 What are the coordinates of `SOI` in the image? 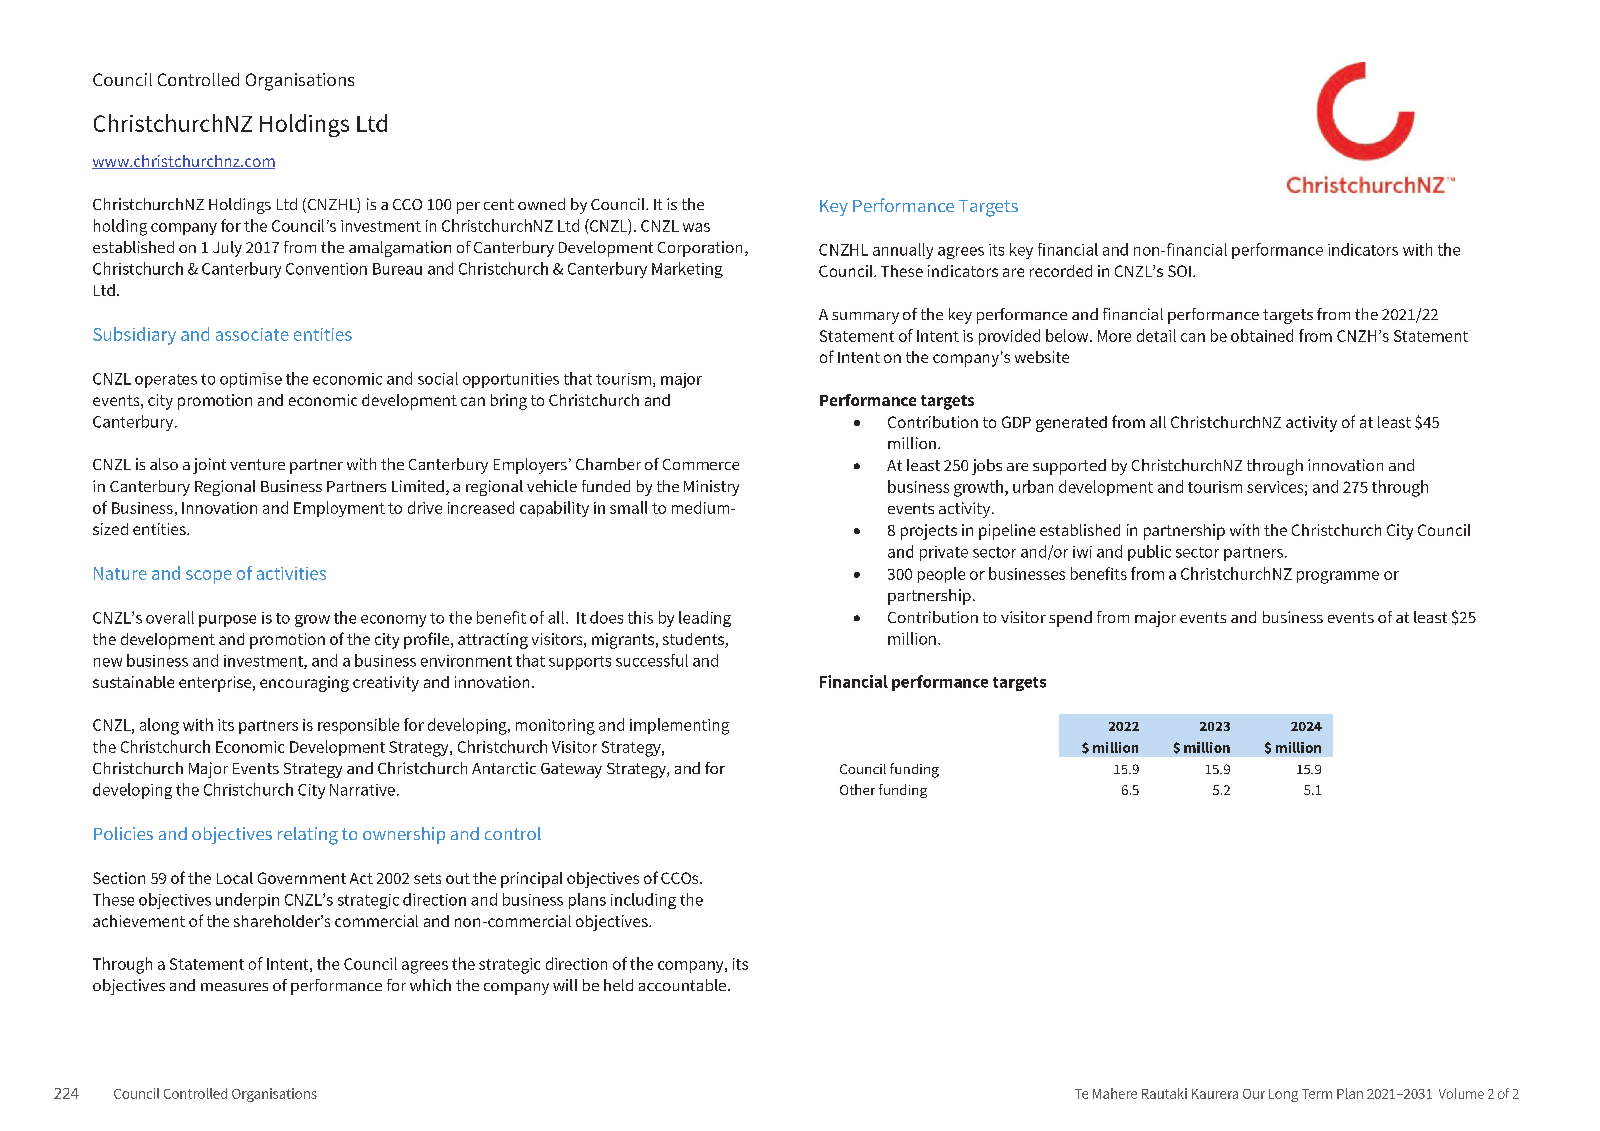 It's located at (1179, 271).
